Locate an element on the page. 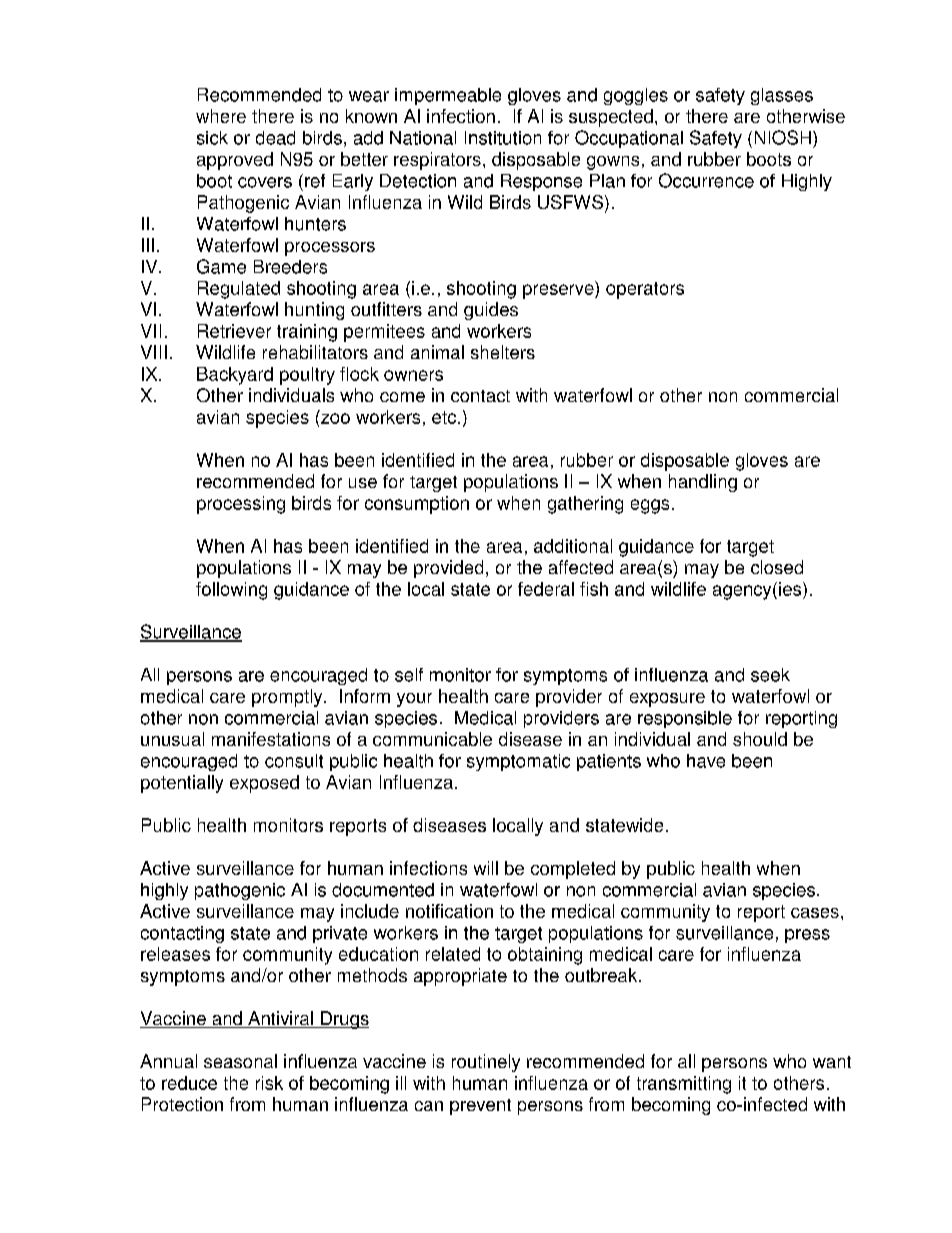 This image has width=952, height=1233. should is located at coordinates (760, 739).
